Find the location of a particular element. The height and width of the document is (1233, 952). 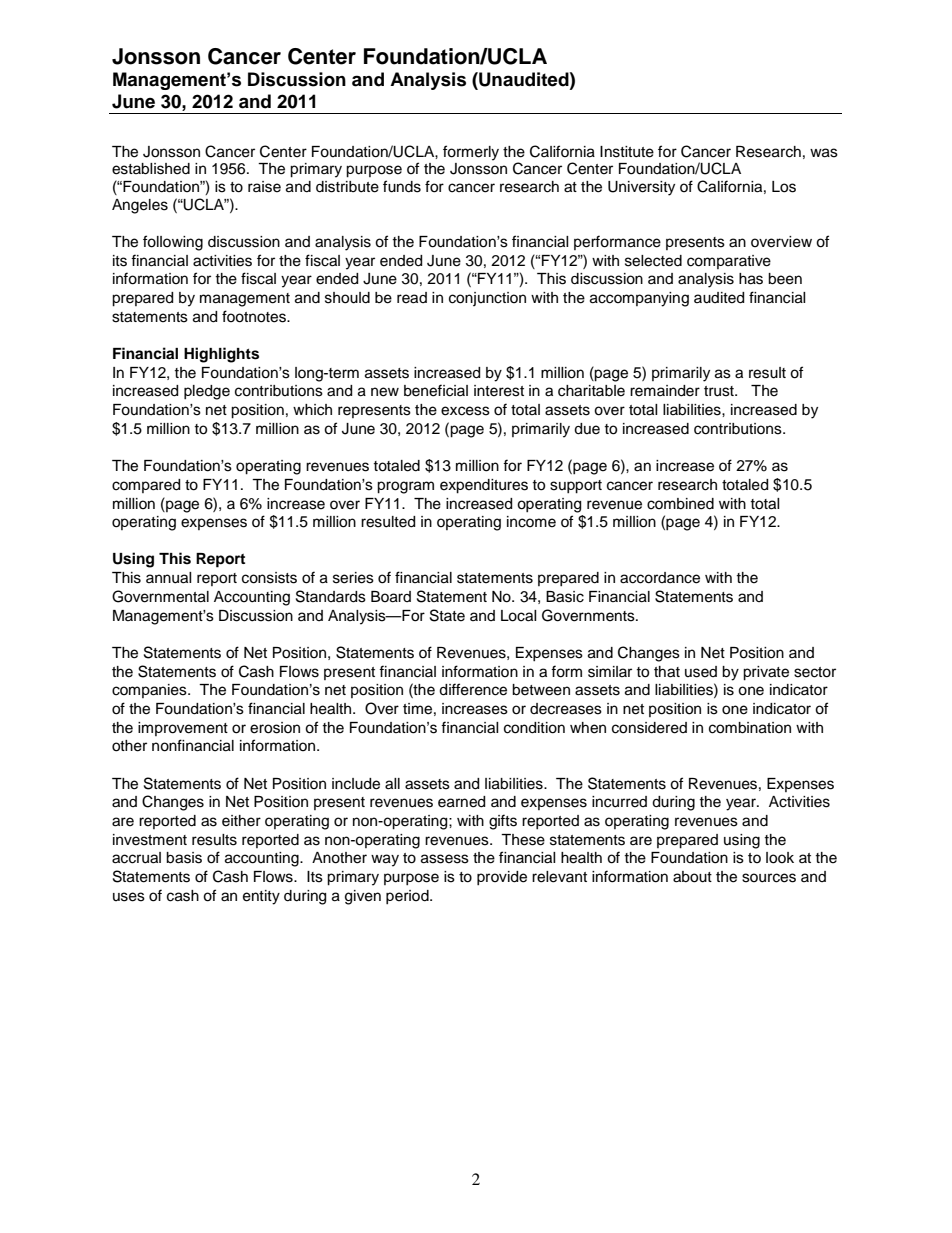

provide is located at coordinates (502, 878).
